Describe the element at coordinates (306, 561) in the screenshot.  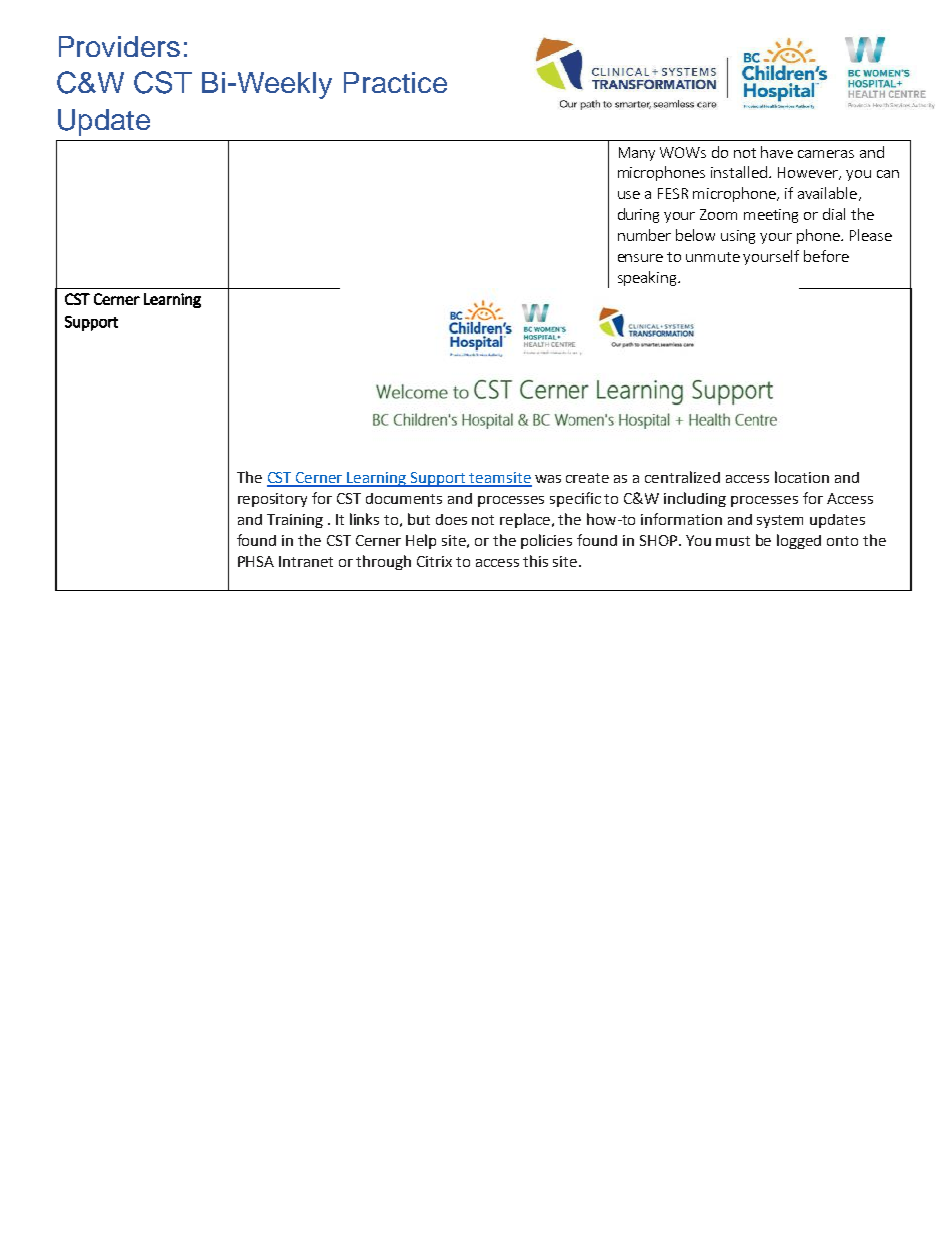
I see `Intranet` at that location.
